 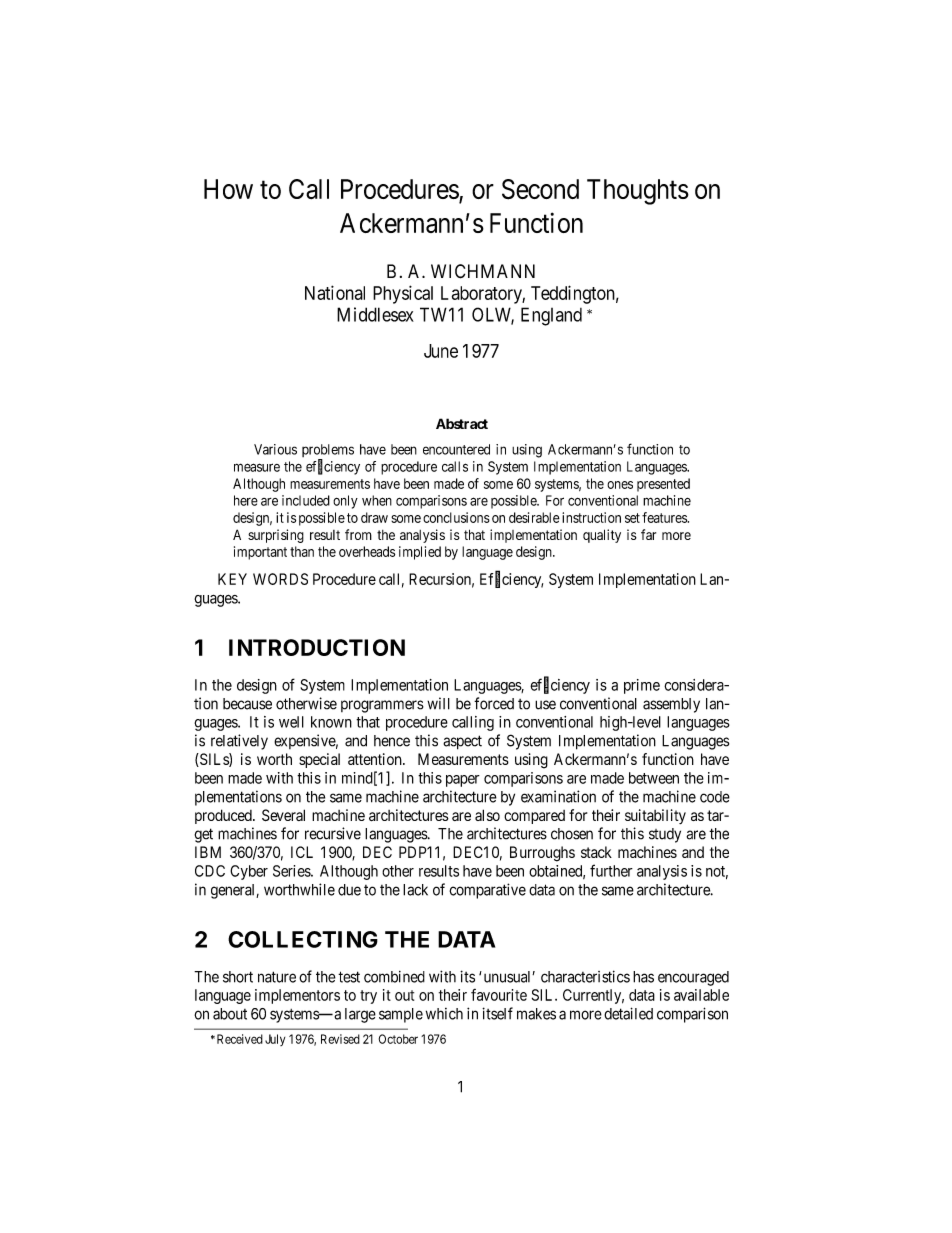 What do you see at coordinates (540, 189) in the document?
I see `Second` at bounding box center [540, 189].
